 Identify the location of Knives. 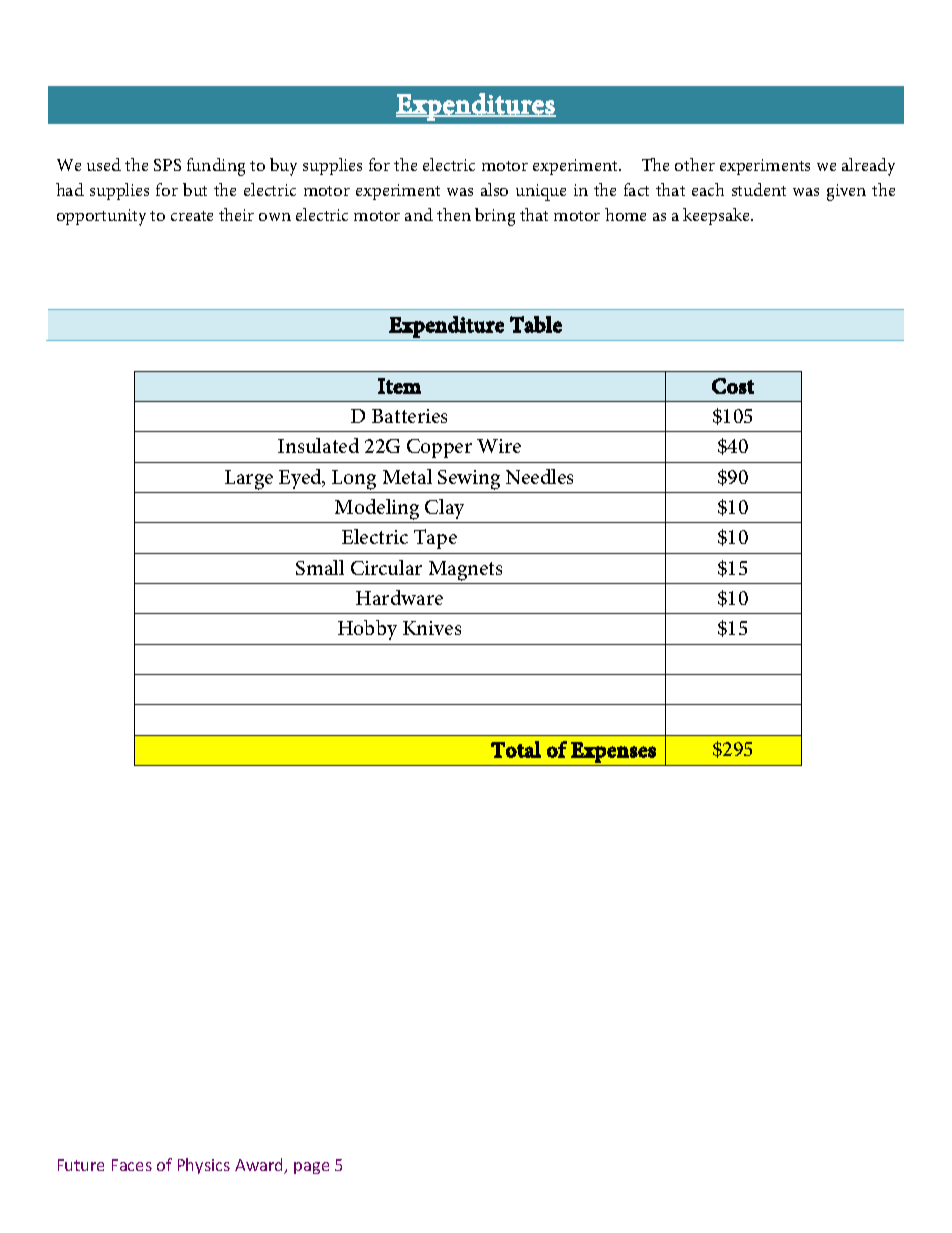
(432, 628).
